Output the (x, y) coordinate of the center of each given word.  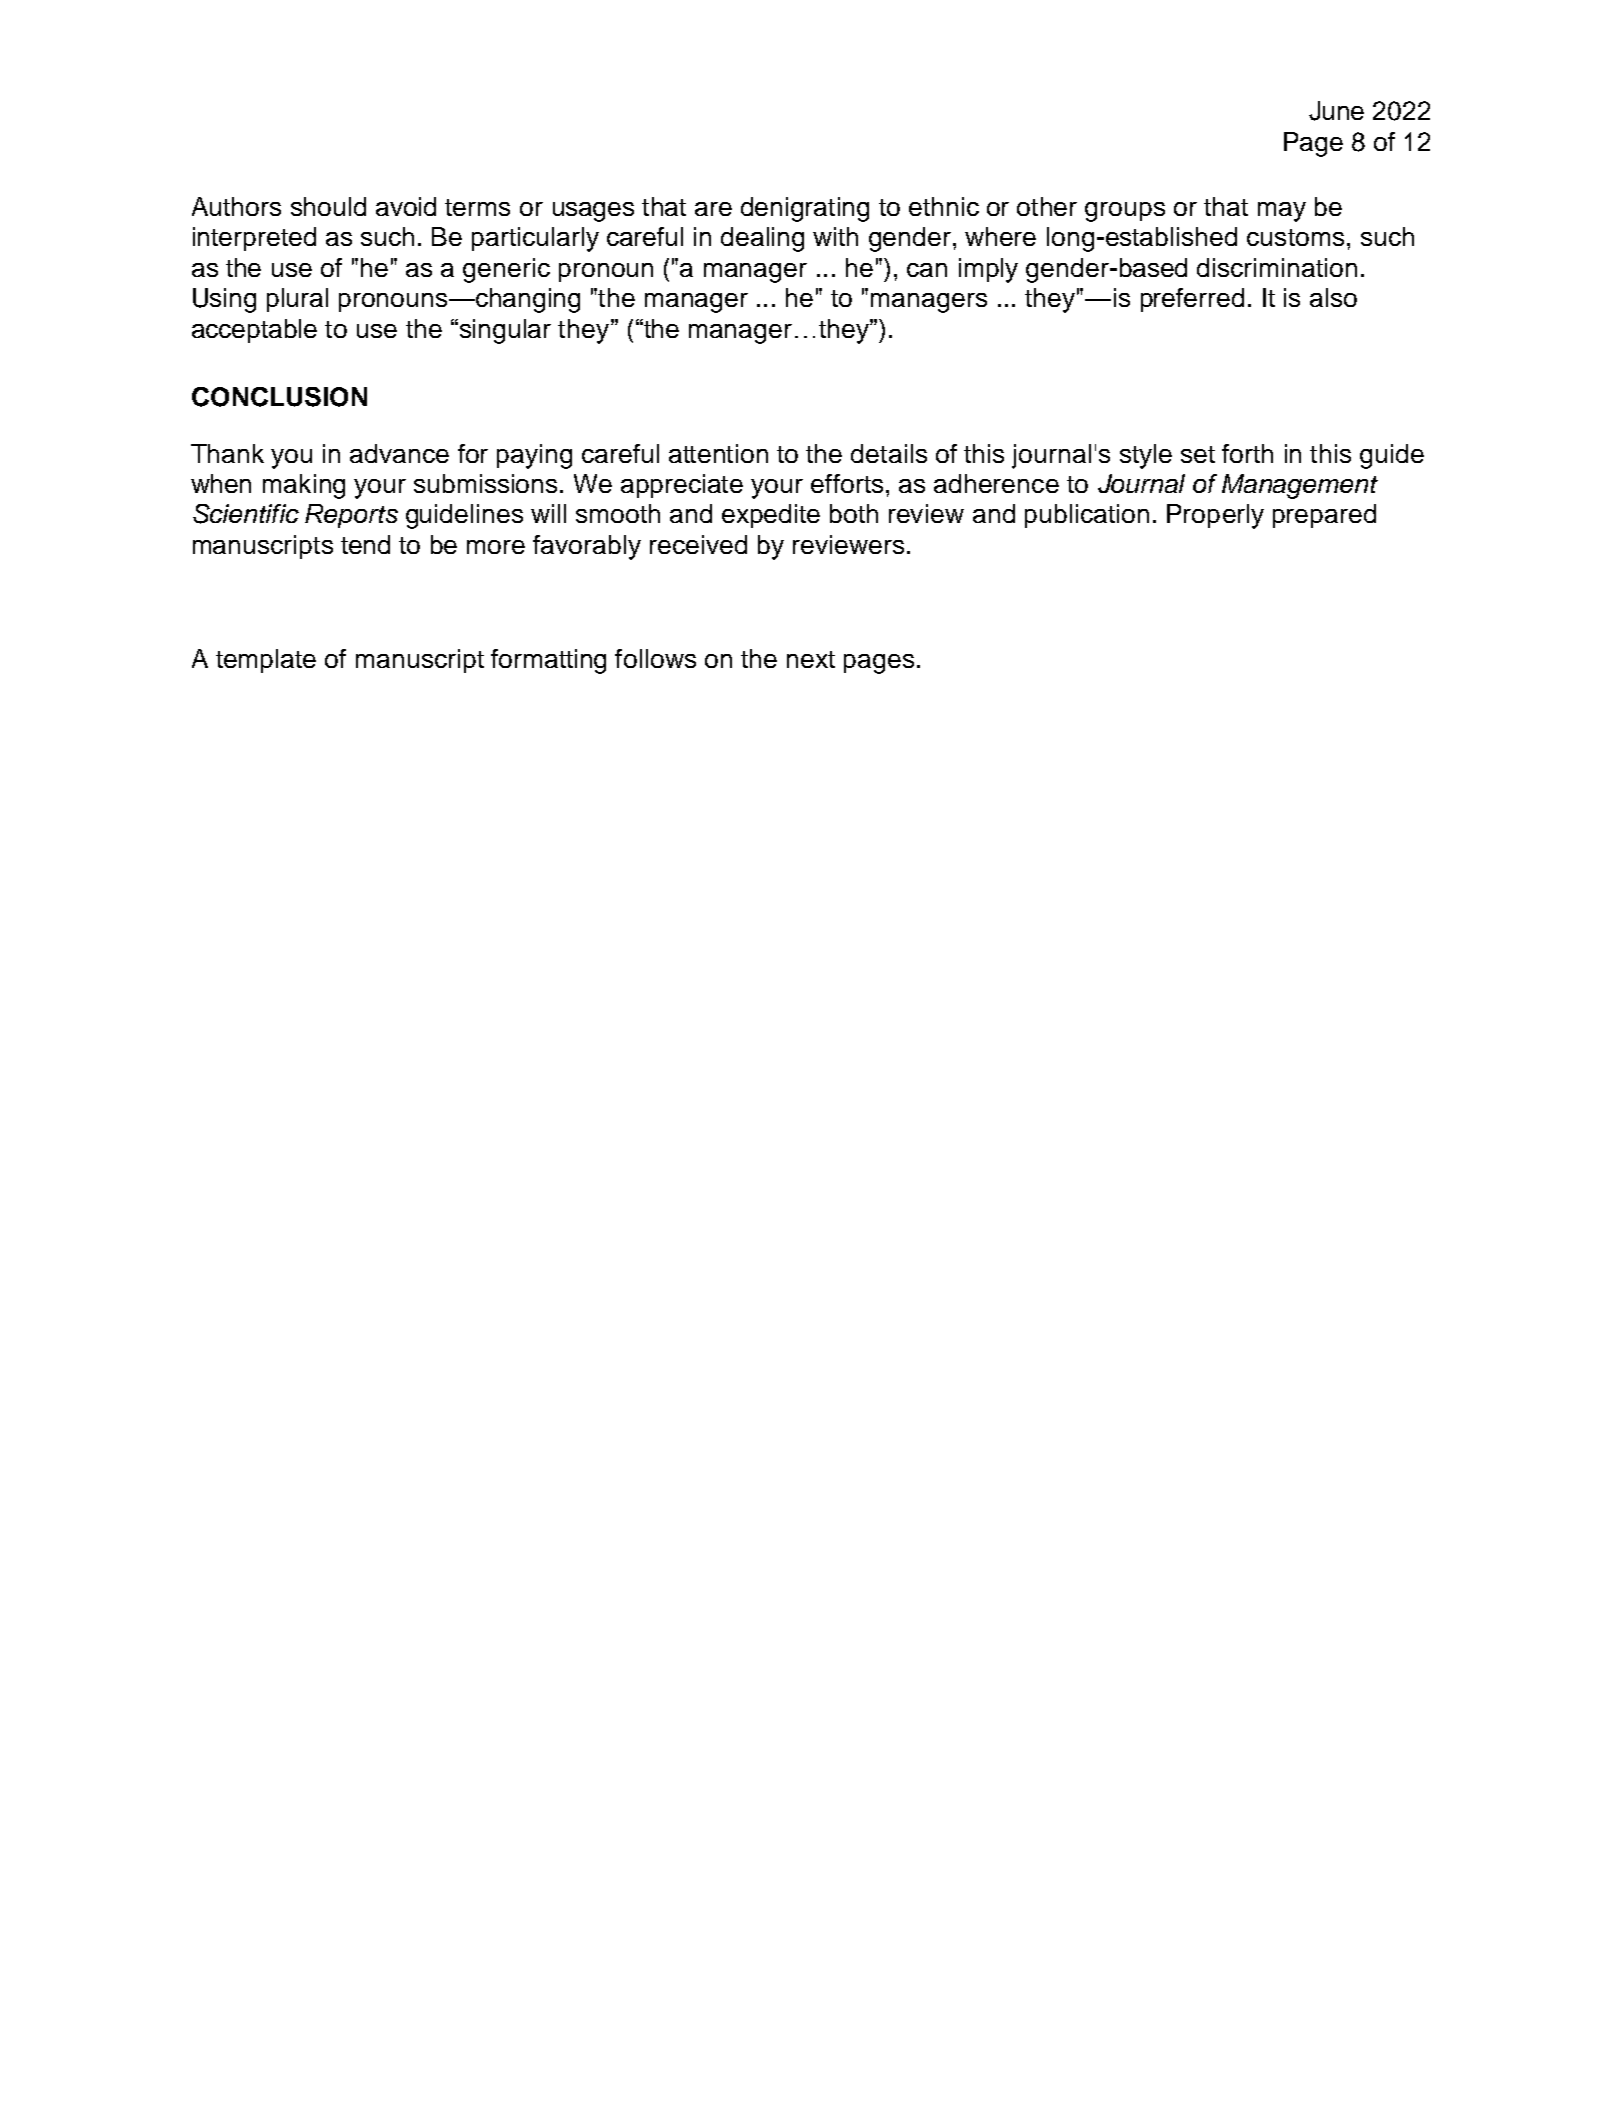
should (328, 206)
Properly (1215, 516)
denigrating (805, 209)
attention (718, 453)
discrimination (1277, 267)
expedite (771, 516)
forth (1247, 453)
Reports (351, 516)
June (1336, 111)
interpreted (254, 239)
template (266, 661)
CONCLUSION (279, 397)
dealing (762, 239)
